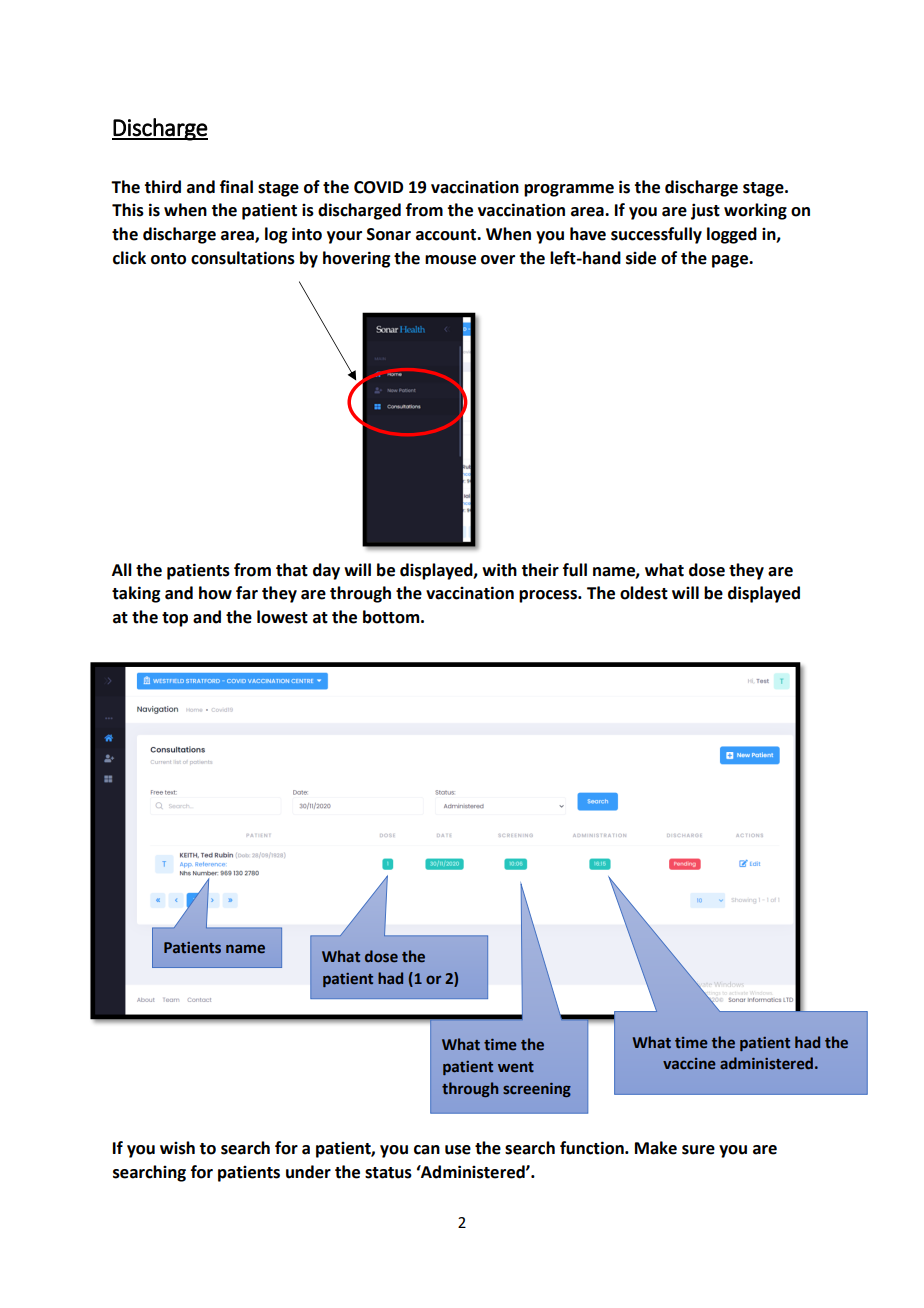 The width and height of the screenshot is (924, 1308). Describe the element at coordinates (689, 1063) in the screenshot. I see `vaccine` at that location.
